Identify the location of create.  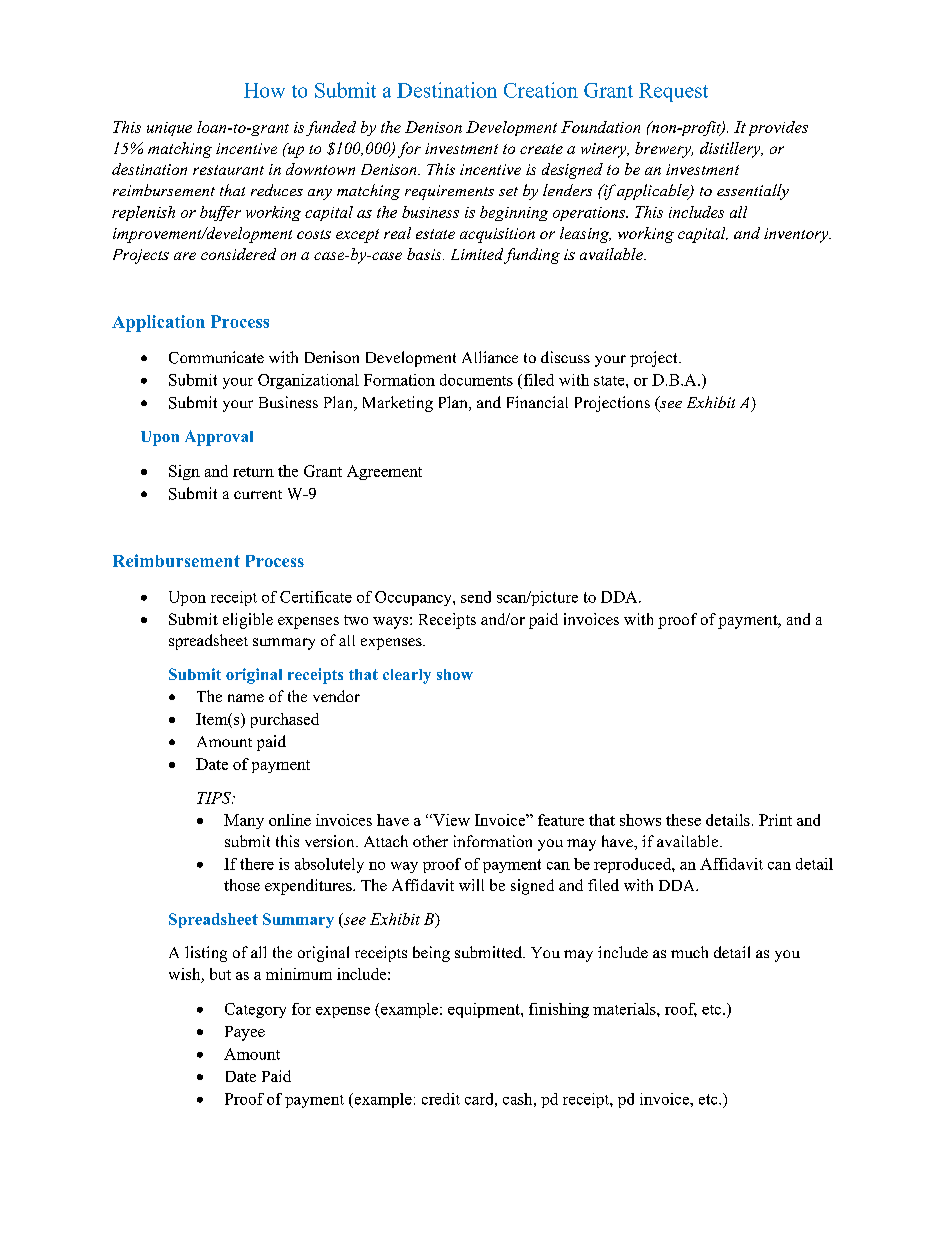
(541, 149).
